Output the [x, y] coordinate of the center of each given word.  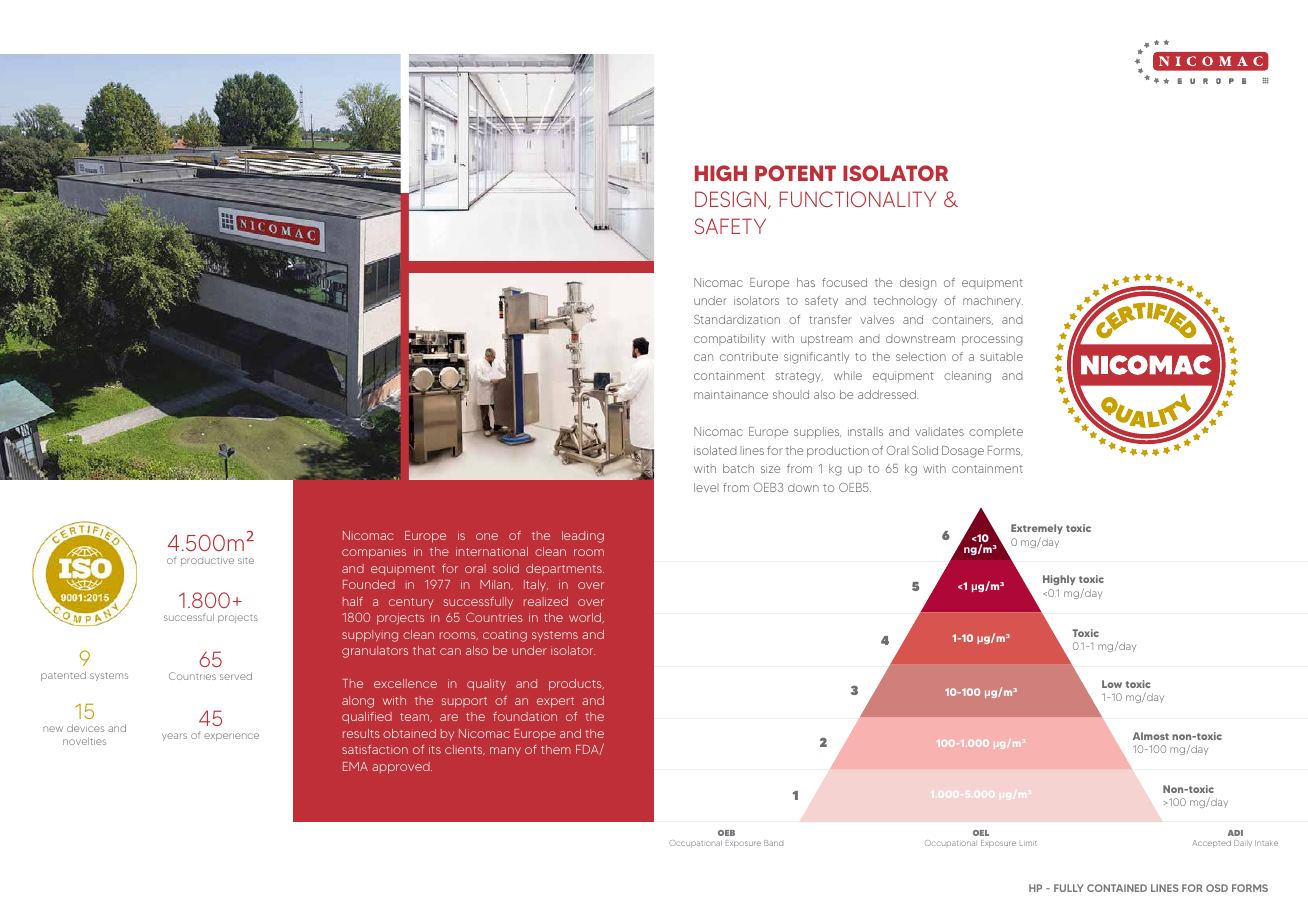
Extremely [1037, 529]
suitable [1001, 356]
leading [583, 537]
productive [207, 562]
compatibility [729, 340]
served [236, 676]
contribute [749, 356]
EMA [355, 766]
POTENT [795, 173]
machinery [993, 301]
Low [1112, 684]
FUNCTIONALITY [858, 199]
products [576, 685]
